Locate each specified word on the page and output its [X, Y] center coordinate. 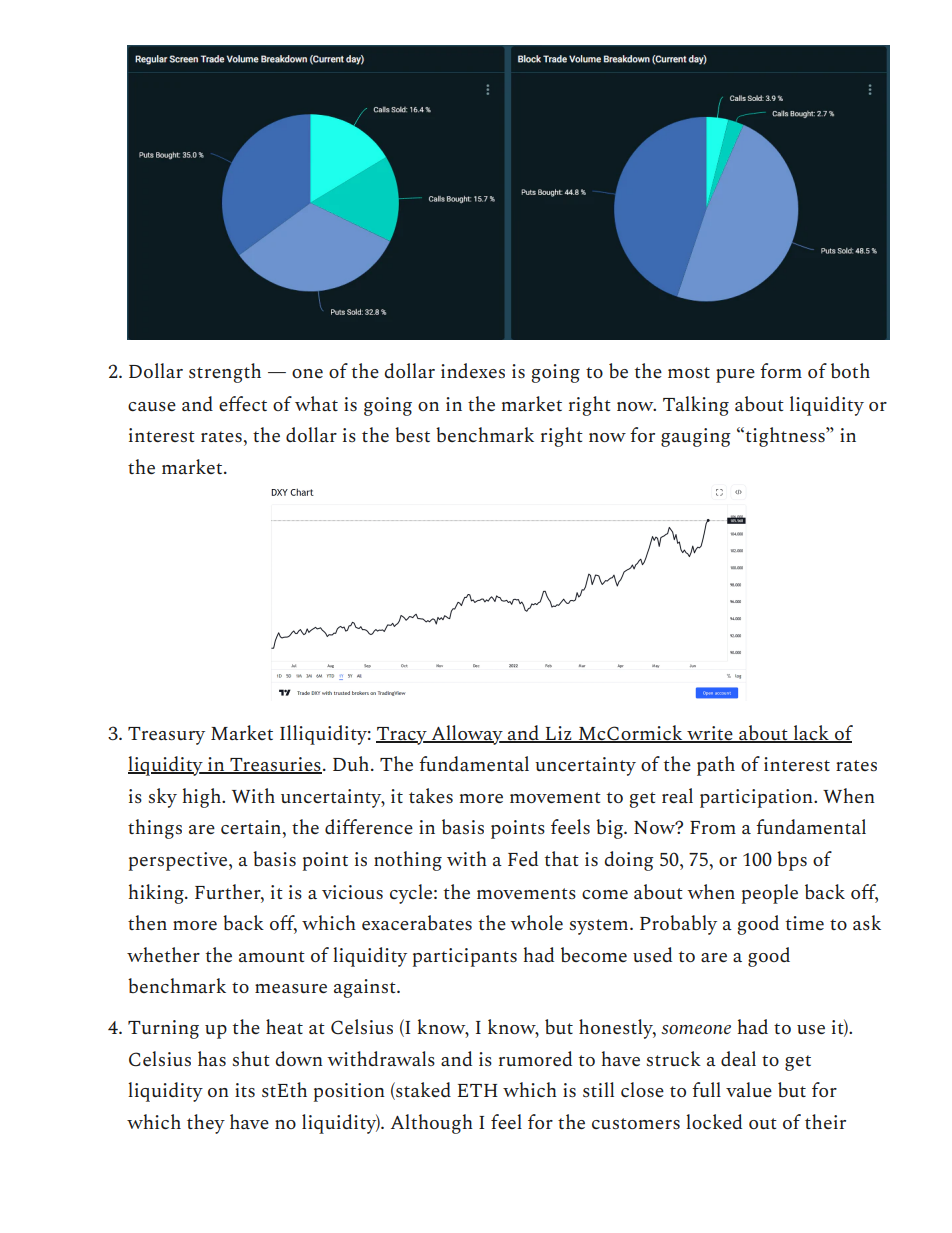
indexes [473, 370]
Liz [558, 734]
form [781, 370]
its [245, 1090]
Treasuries [275, 765]
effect [243, 403]
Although [432, 1124]
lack [811, 734]
